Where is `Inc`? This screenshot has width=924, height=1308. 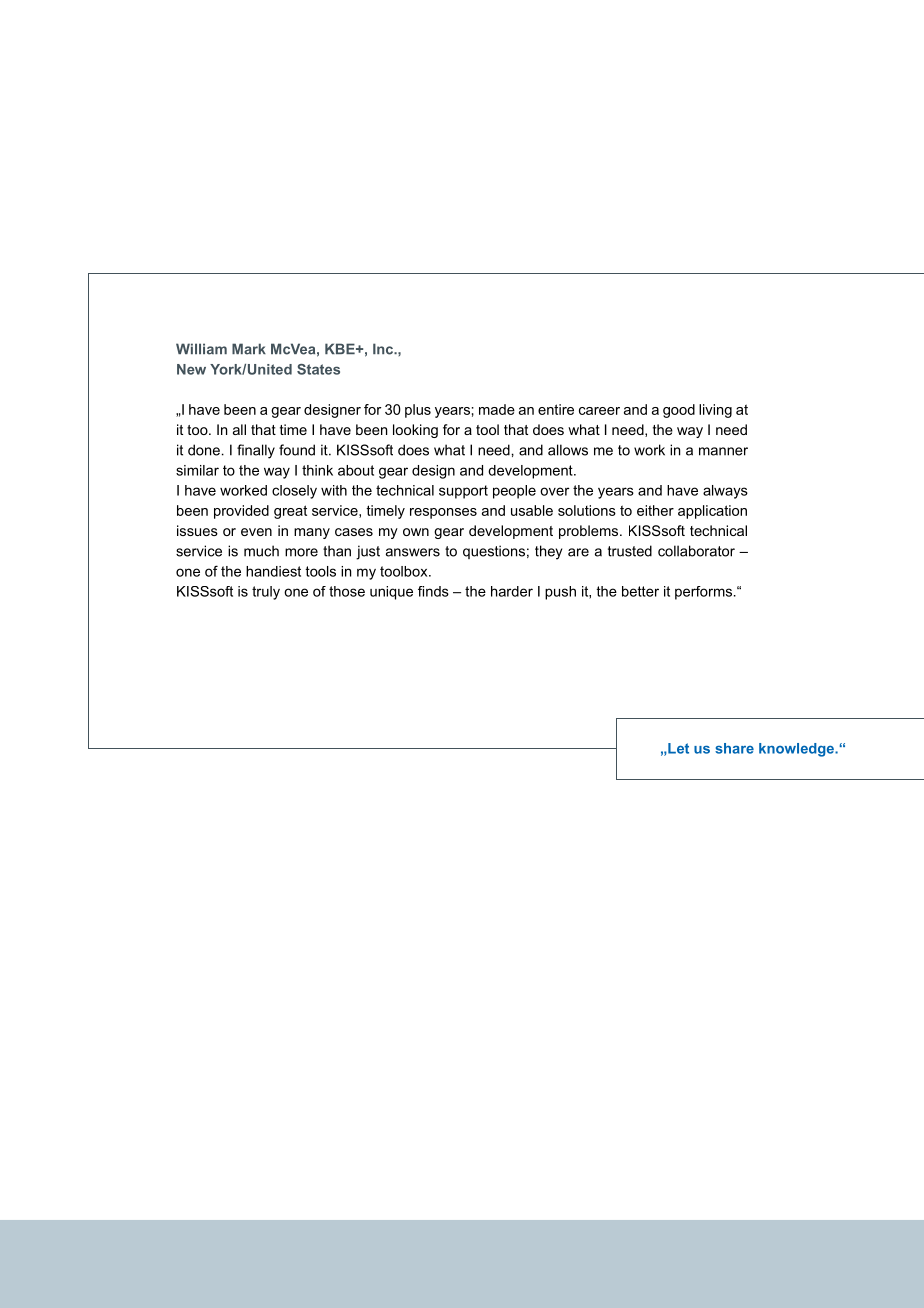 Inc is located at coordinates (384, 349).
